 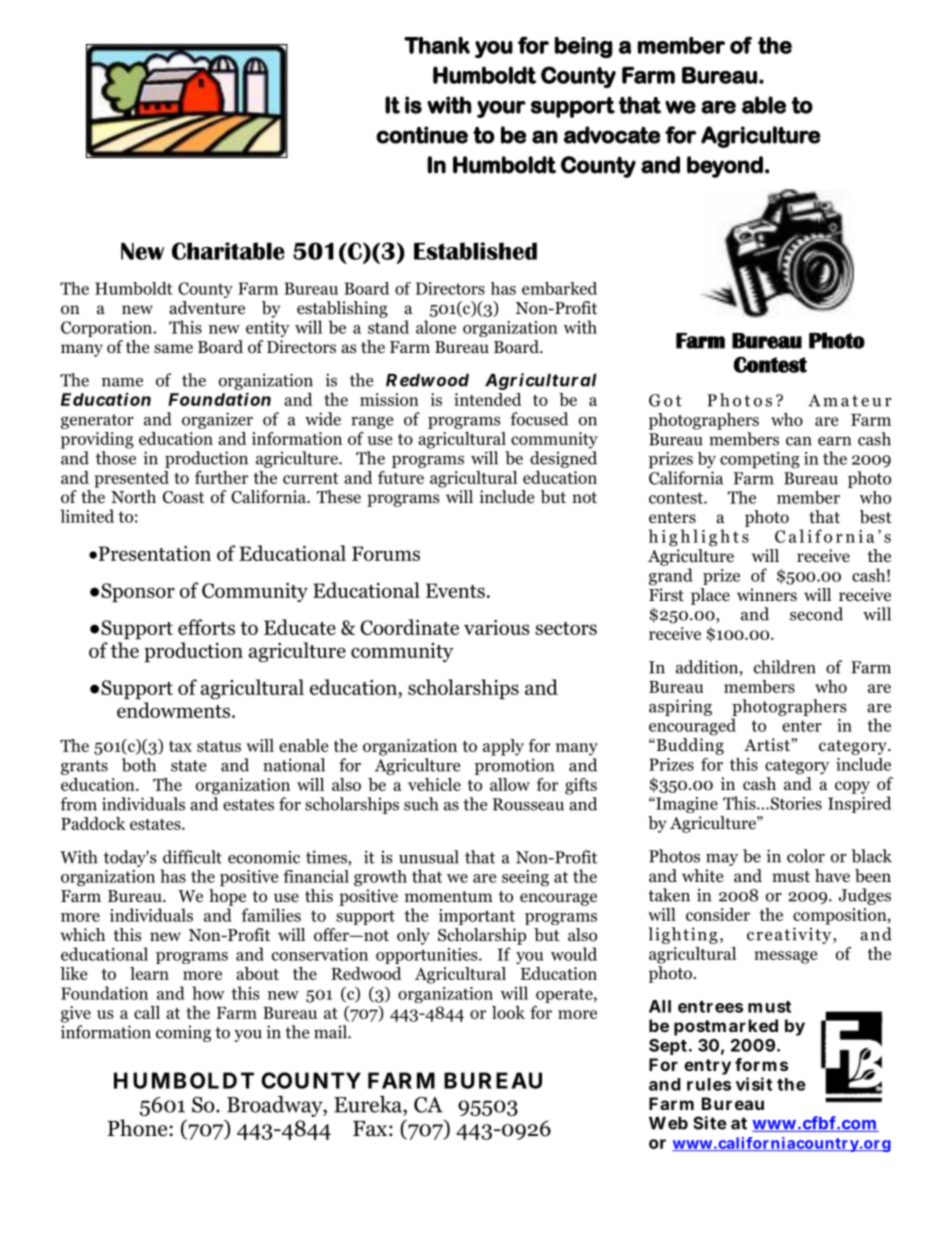 I want to click on Phone, so click(x=138, y=1128).
